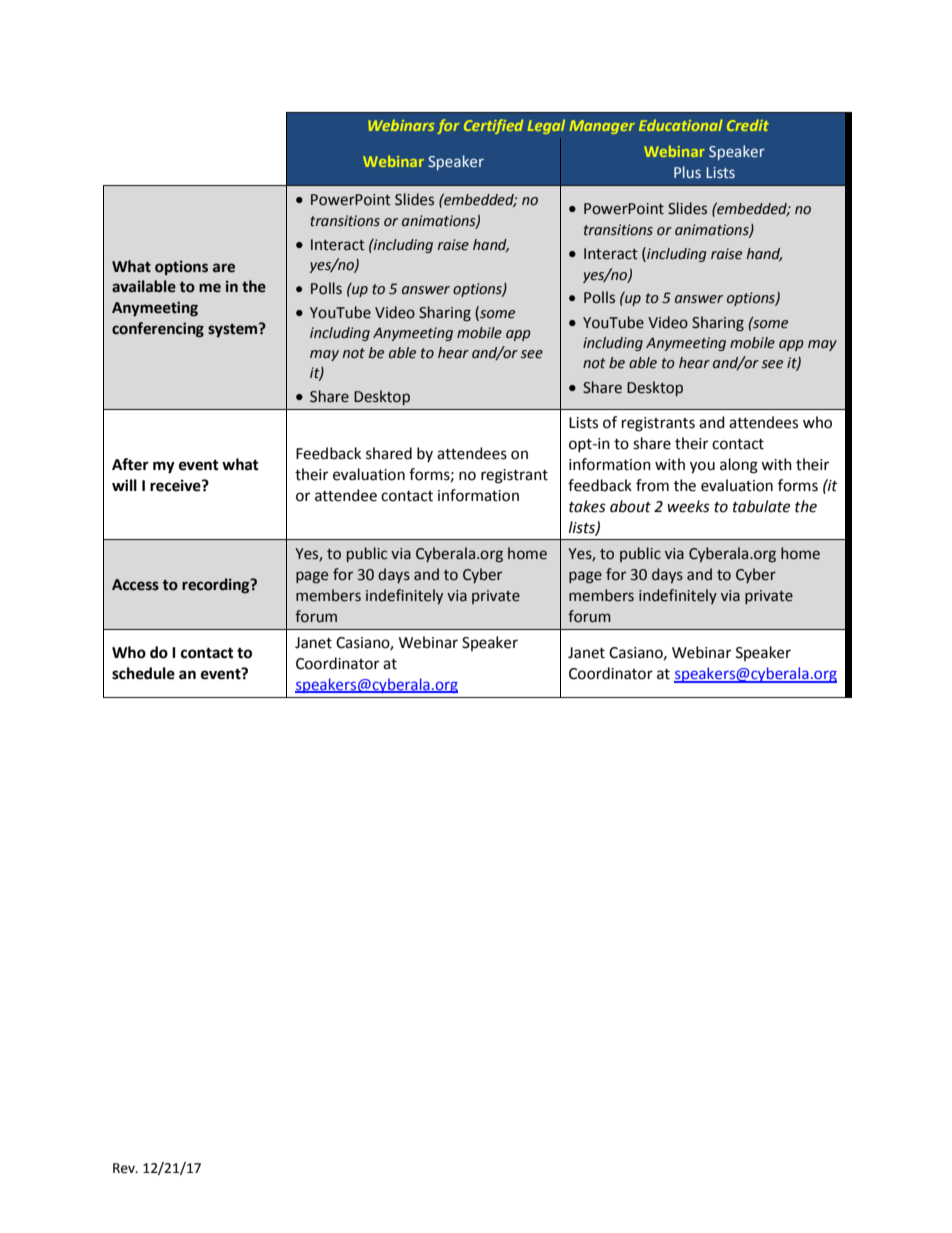 The height and width of the image is (1233, 952). I want to click on Certified, so click(493, 126).
